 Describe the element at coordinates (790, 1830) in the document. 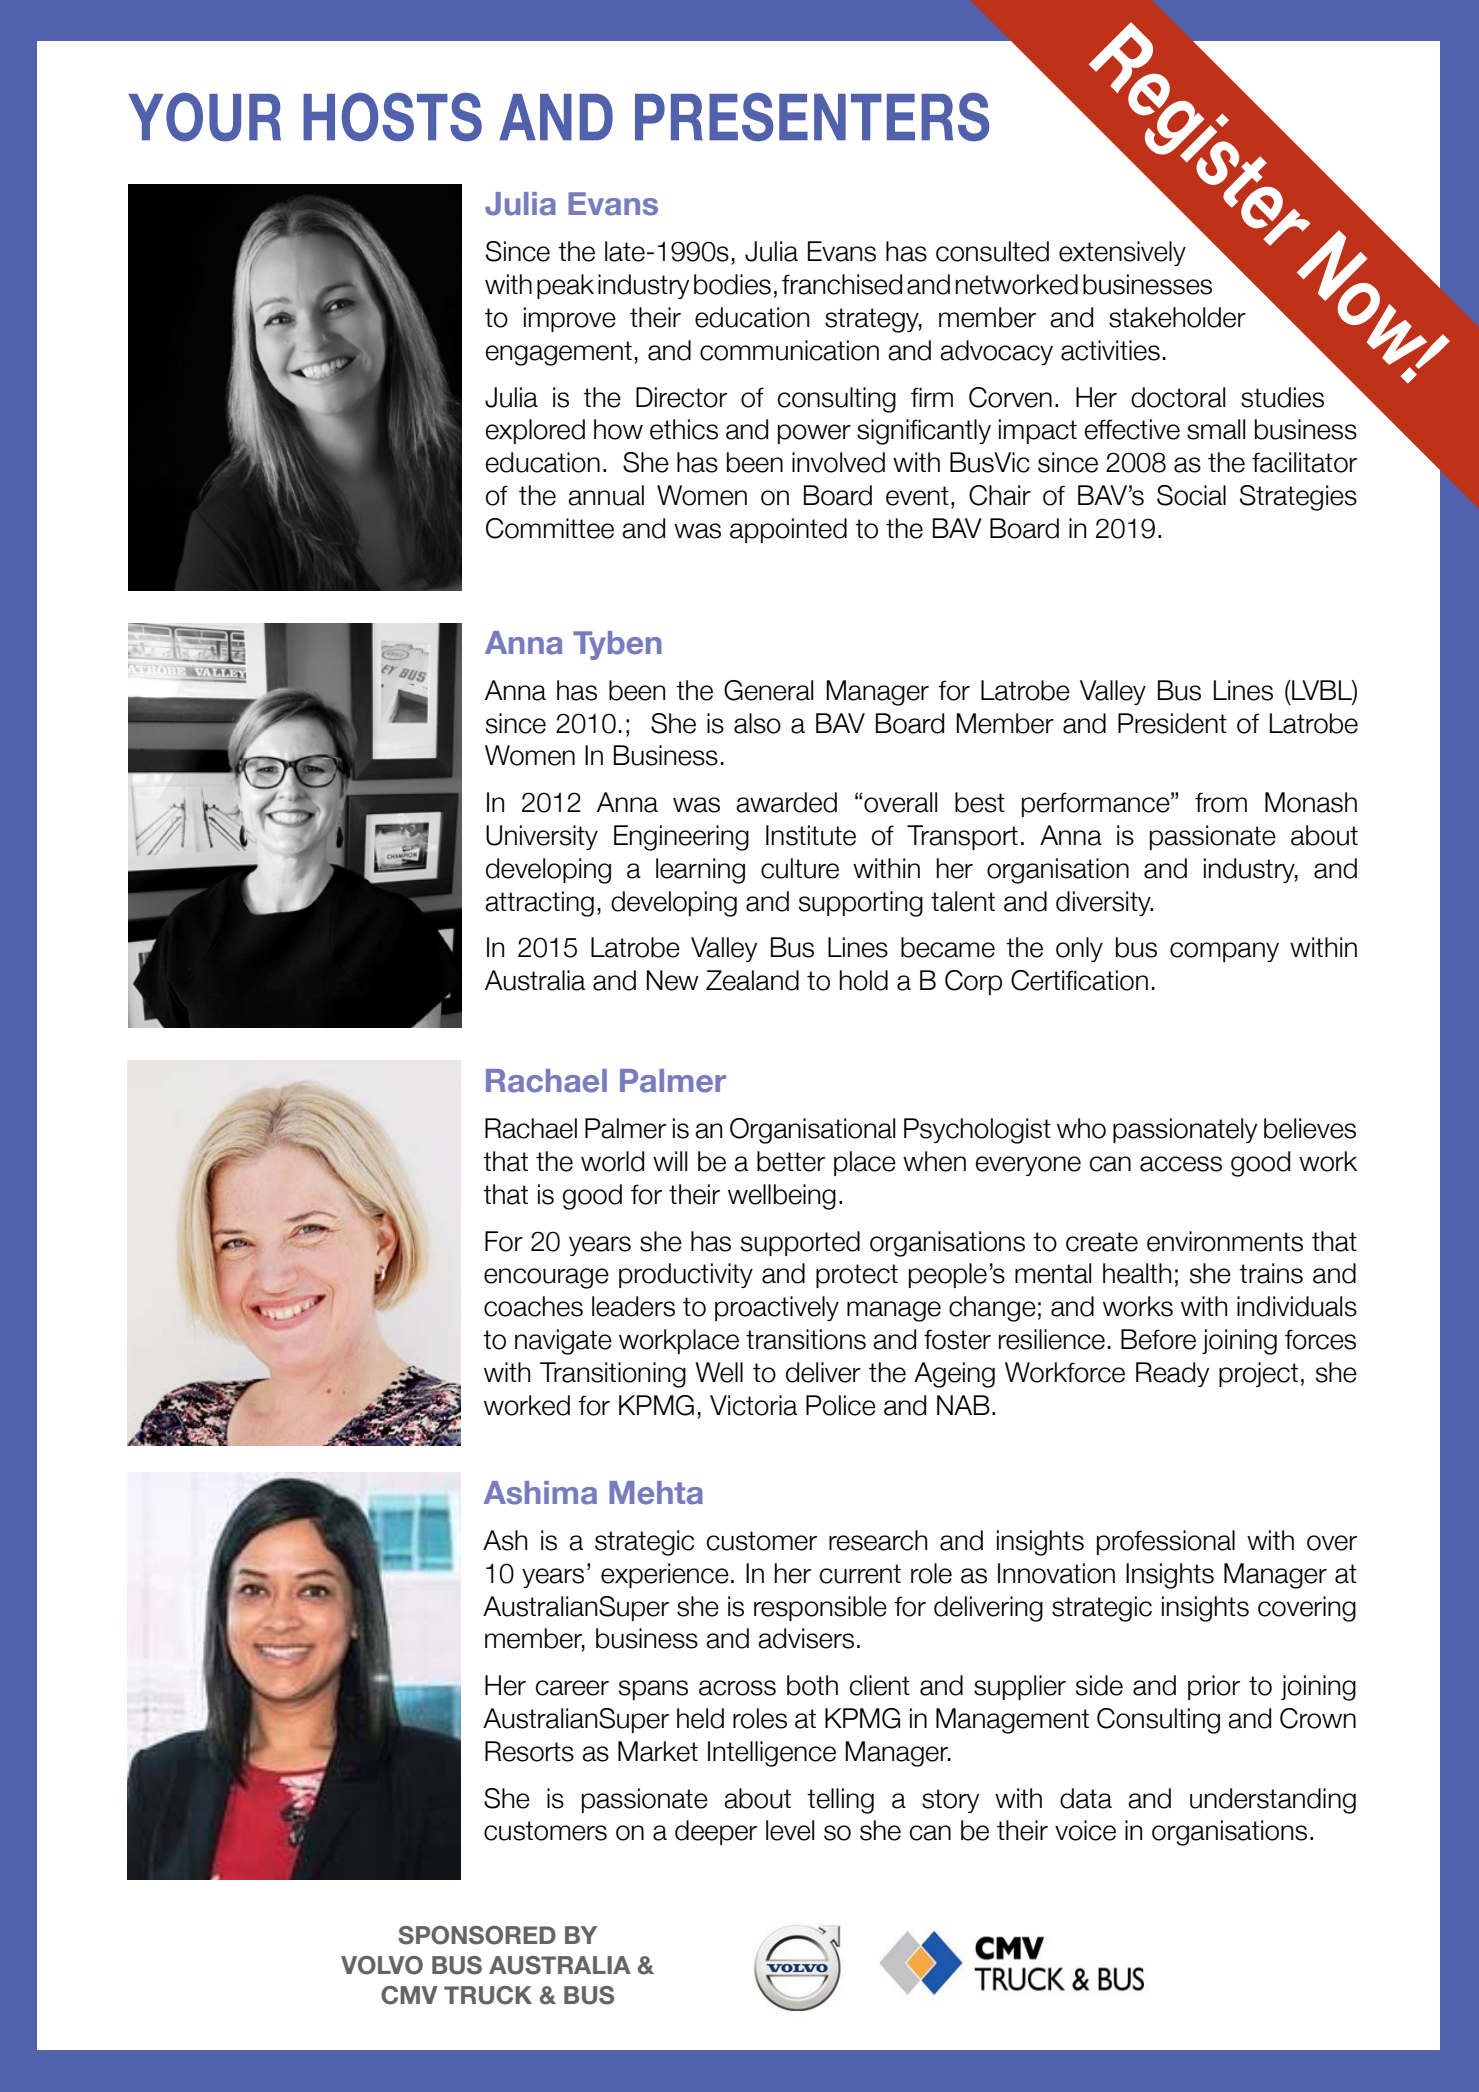

I see `level` at that location.
